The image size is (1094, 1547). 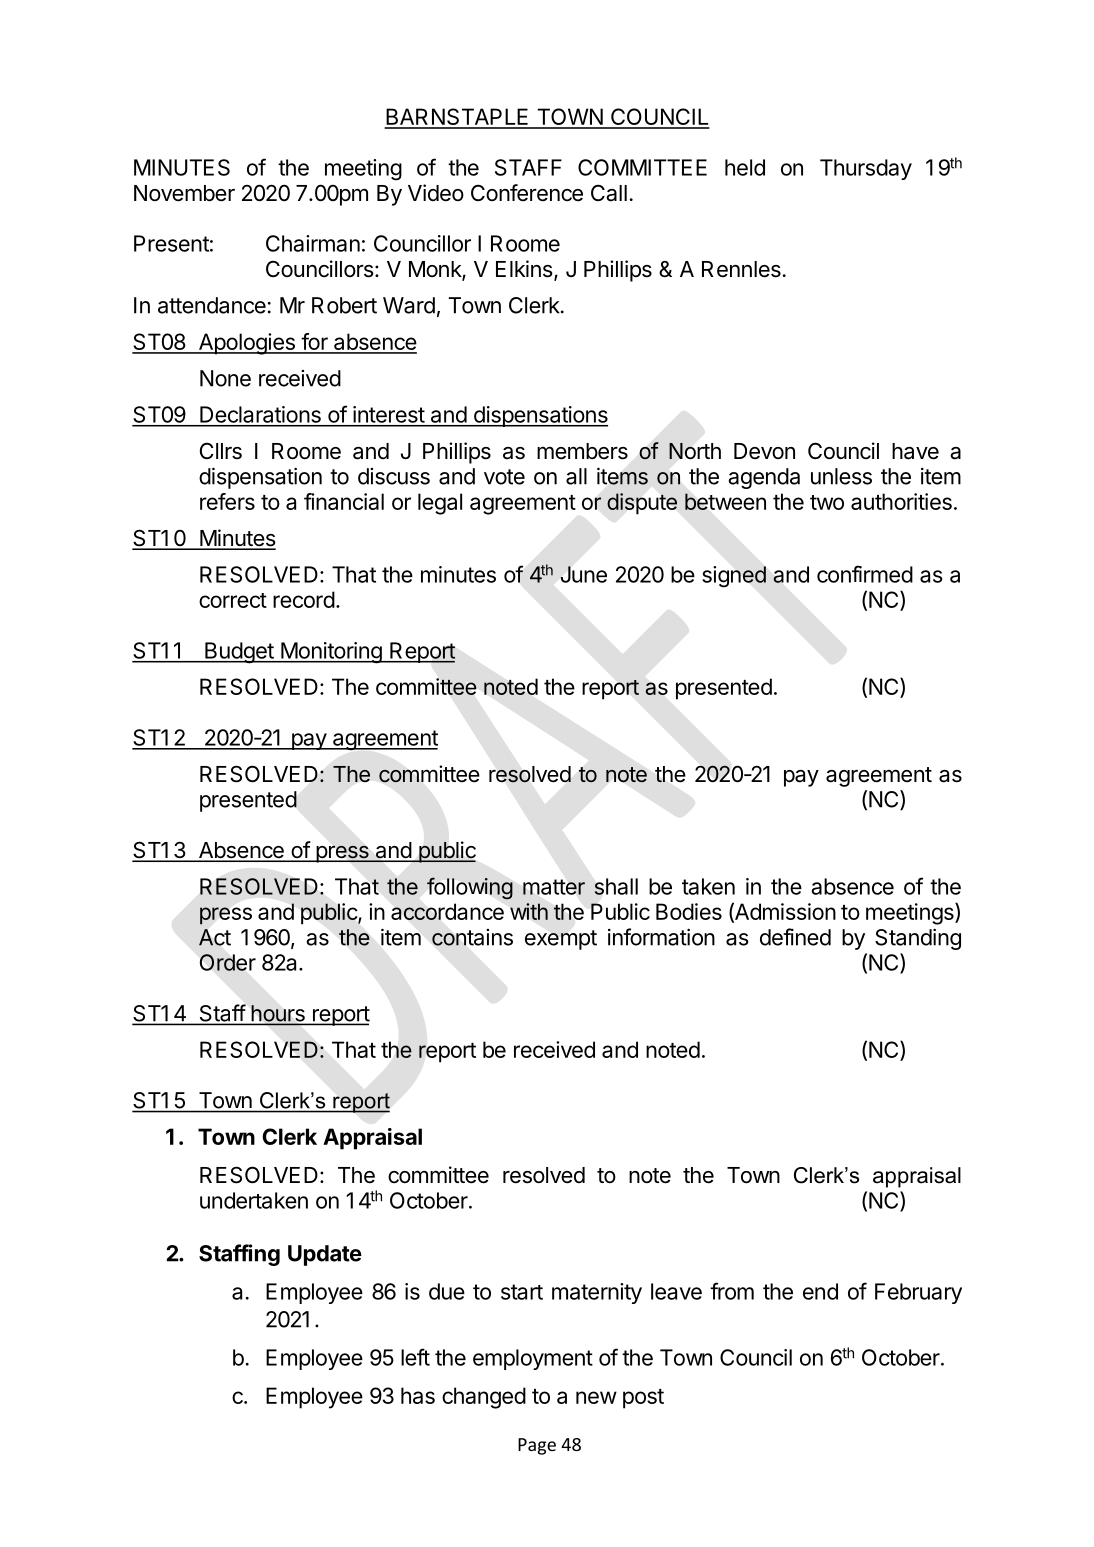 What do you see at coordinates (827, 502) in the screenshot?
I see `two` at bounding box center [827, 502].
